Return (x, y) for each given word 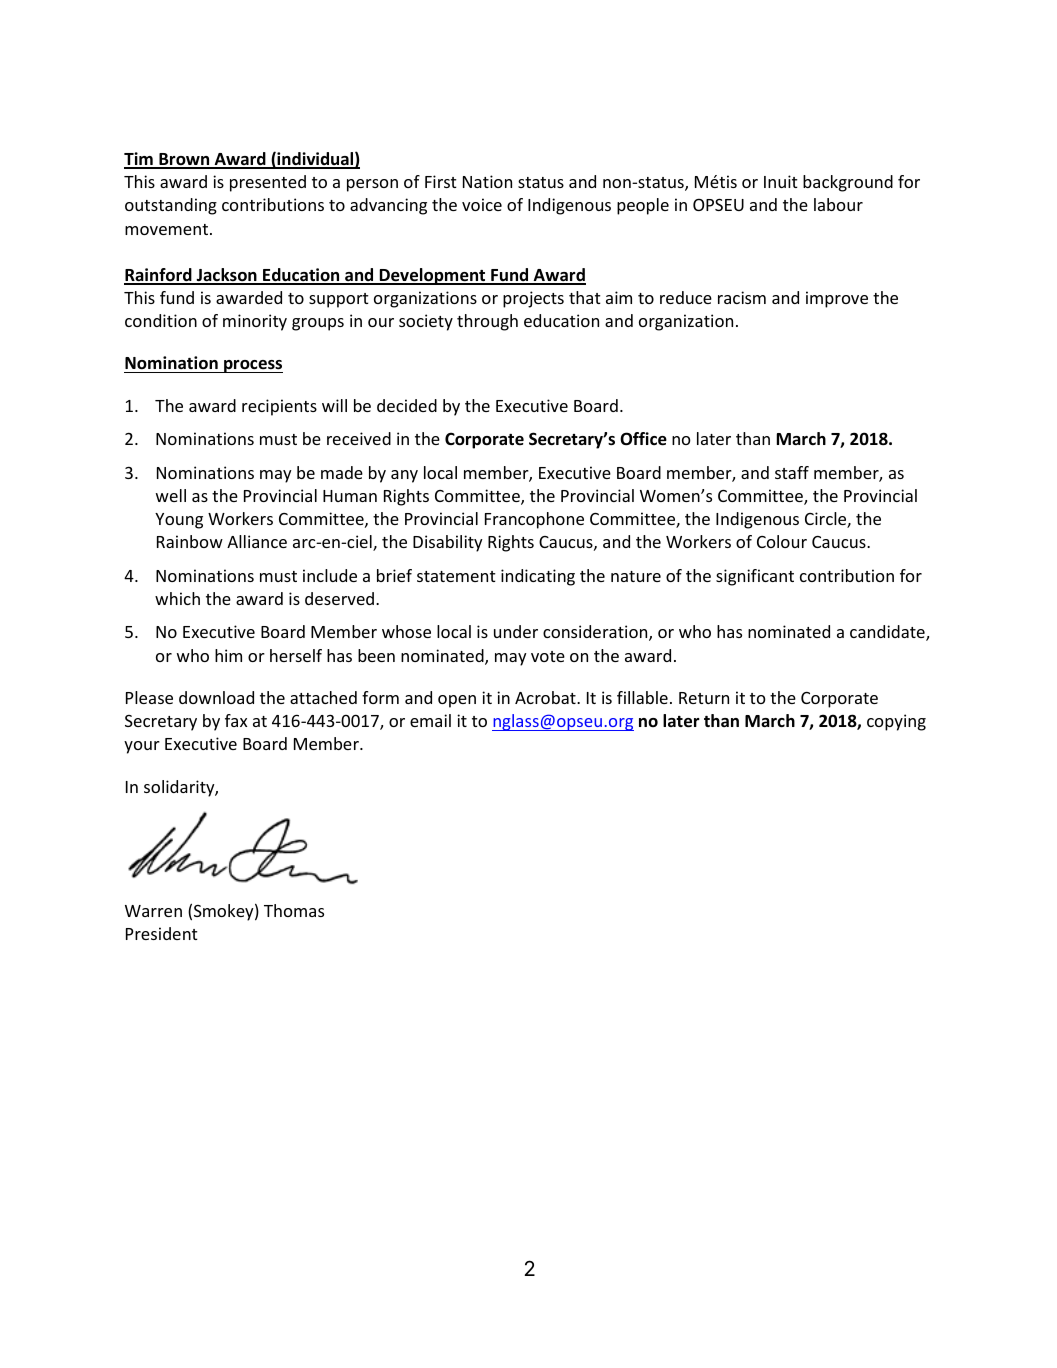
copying (896, 722)
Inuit (781, 181)
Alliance (257, 541)
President (162, 933)
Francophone (534, 520)
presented (268, 183)
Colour (782, 541)
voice (482, 204)
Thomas (294, 910)
